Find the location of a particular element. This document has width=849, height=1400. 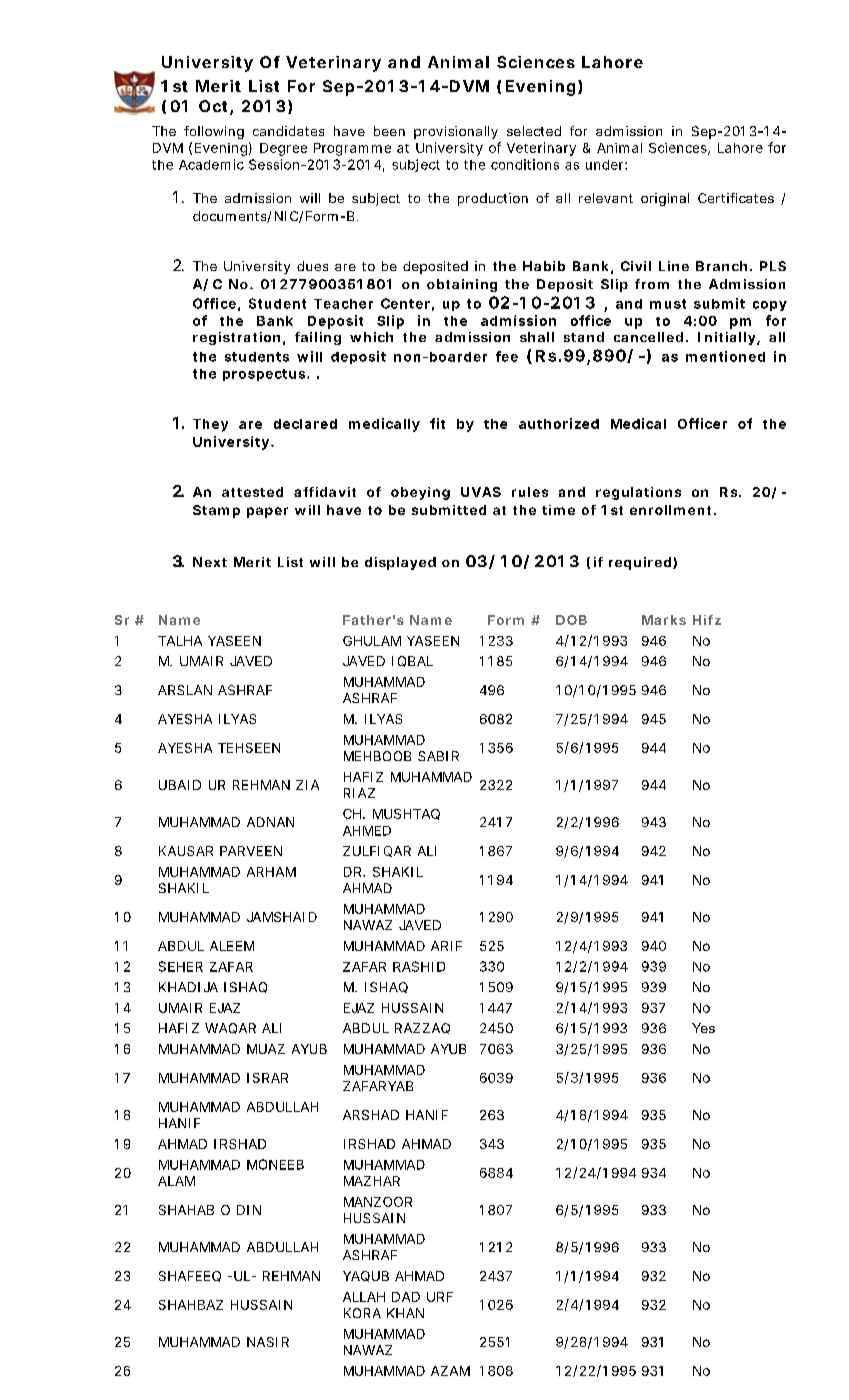

NASIR is located at coordinates (268, 1342).
